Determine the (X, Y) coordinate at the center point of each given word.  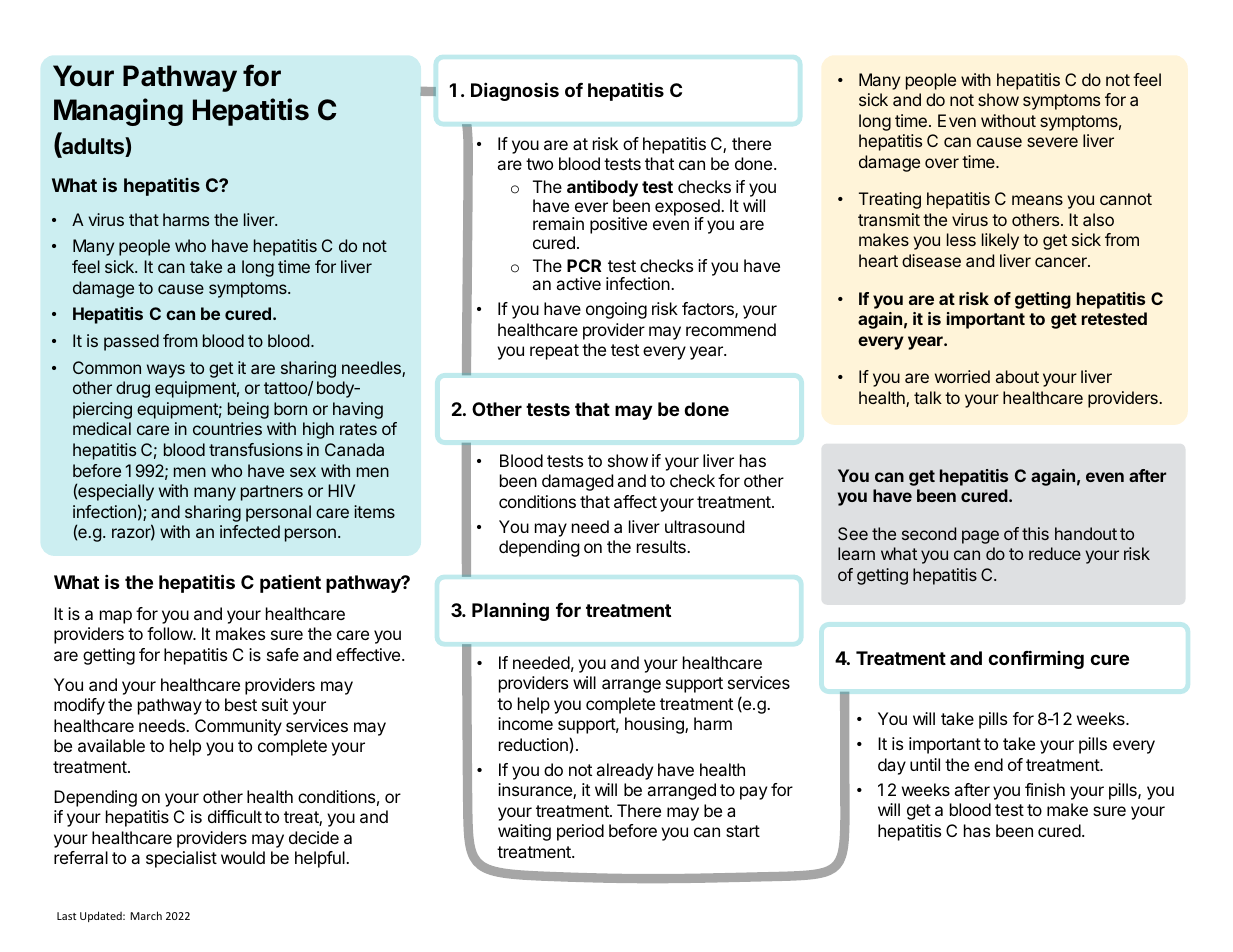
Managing (118, 112)
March (146, 915)
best (241, 704)
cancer (1062, 262)
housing (655, 725)
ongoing (616, 310)
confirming (1036, 659)
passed (131, 342)
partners (272, 493)
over (942, 163)
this (1035, 533)
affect (635, 501)
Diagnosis (515, 91)
